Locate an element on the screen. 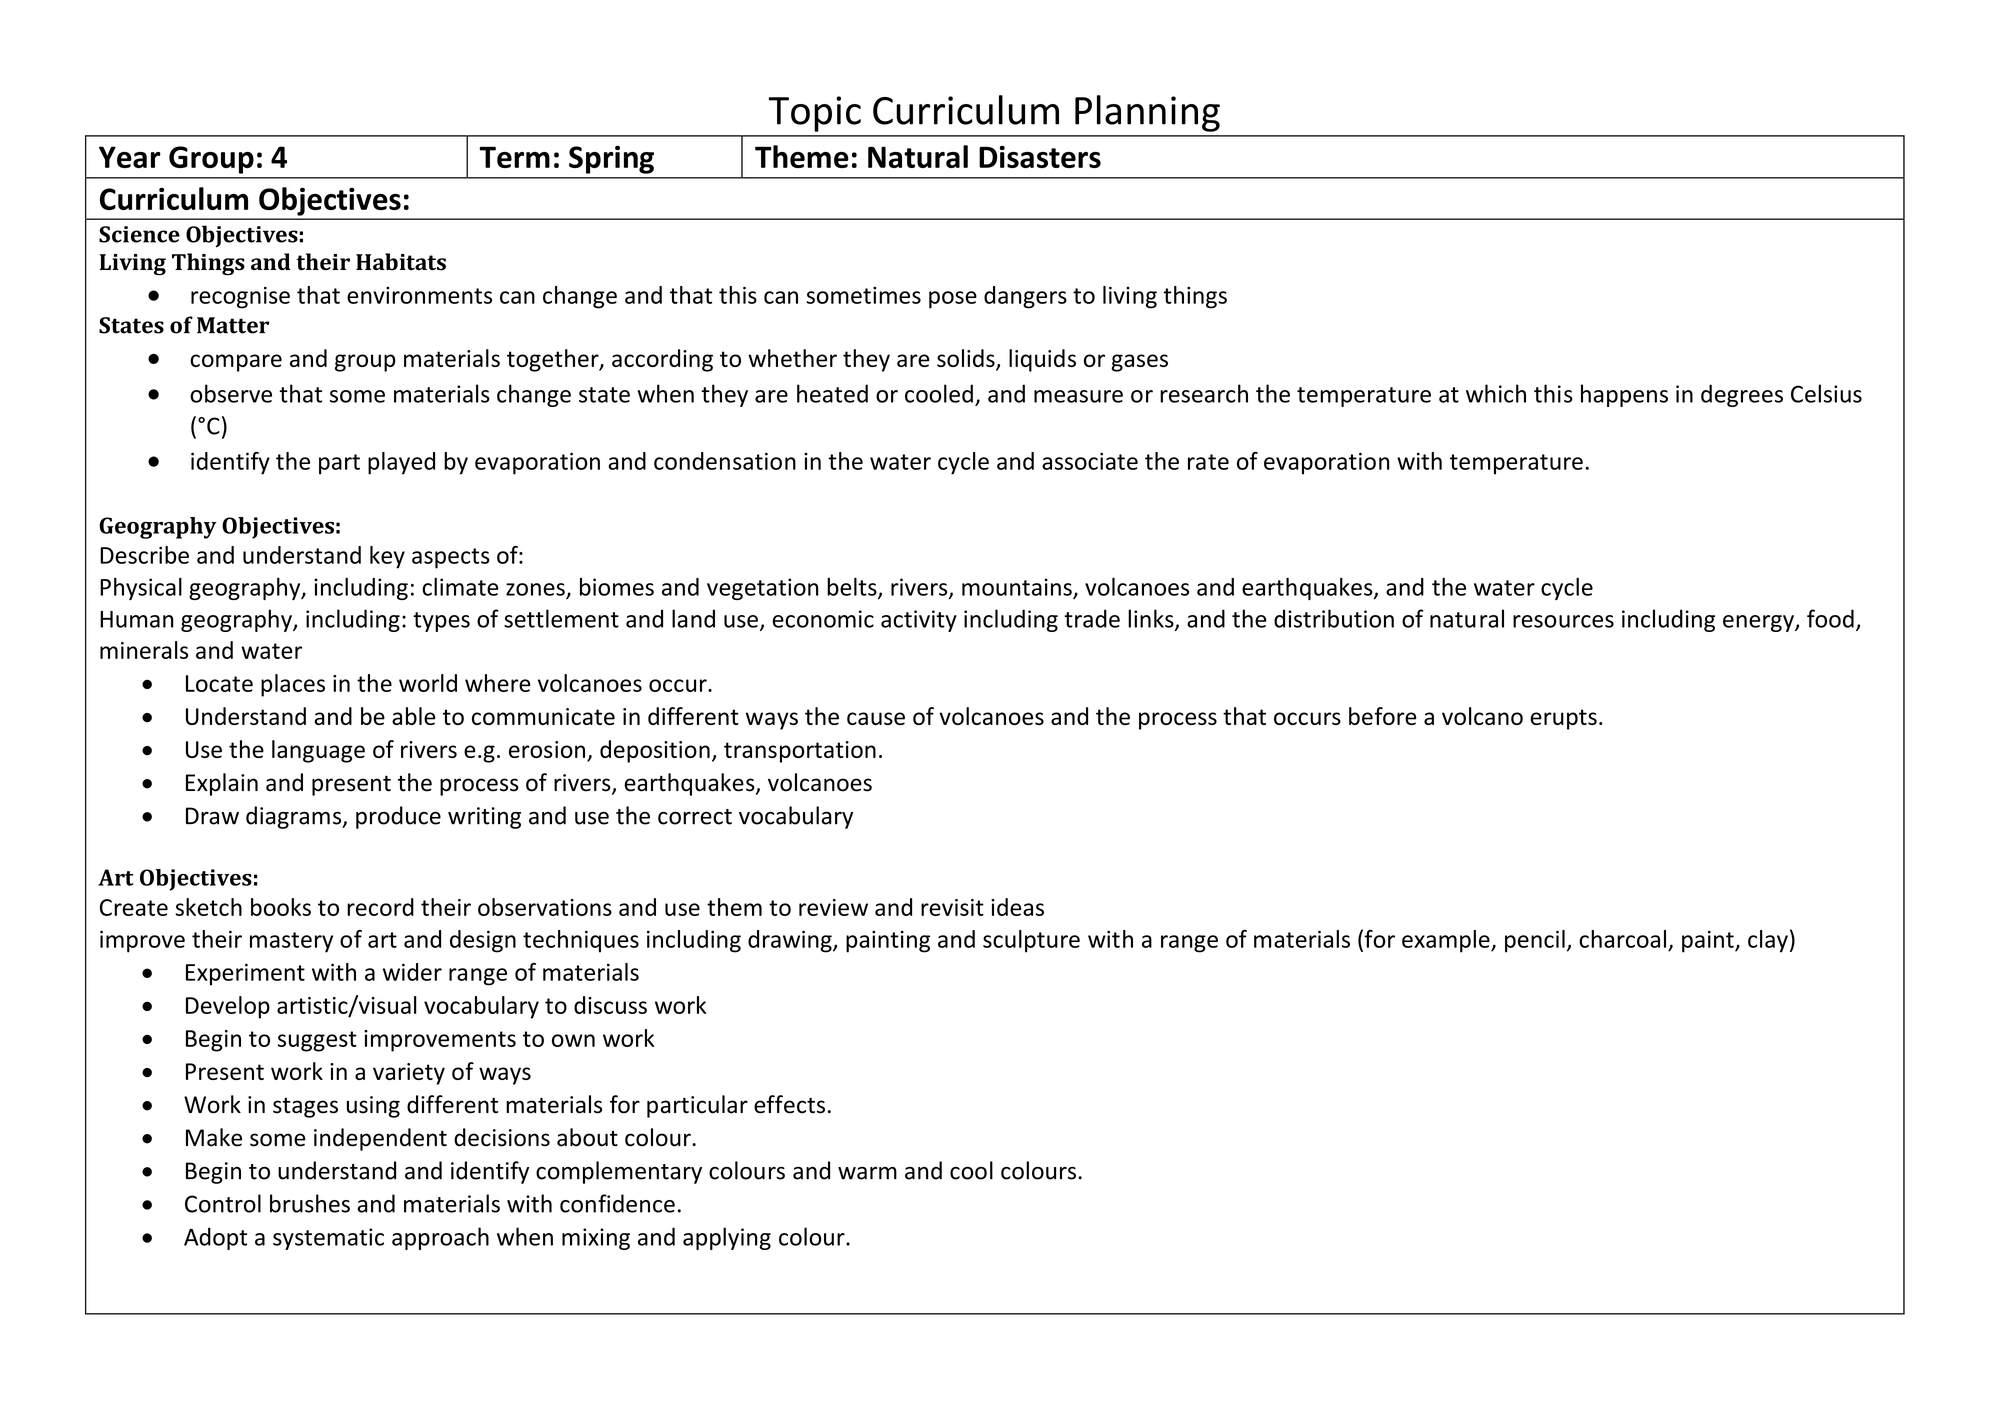 The image size is (1989, 1406). diagrams is located at coordinates (295, 817).
